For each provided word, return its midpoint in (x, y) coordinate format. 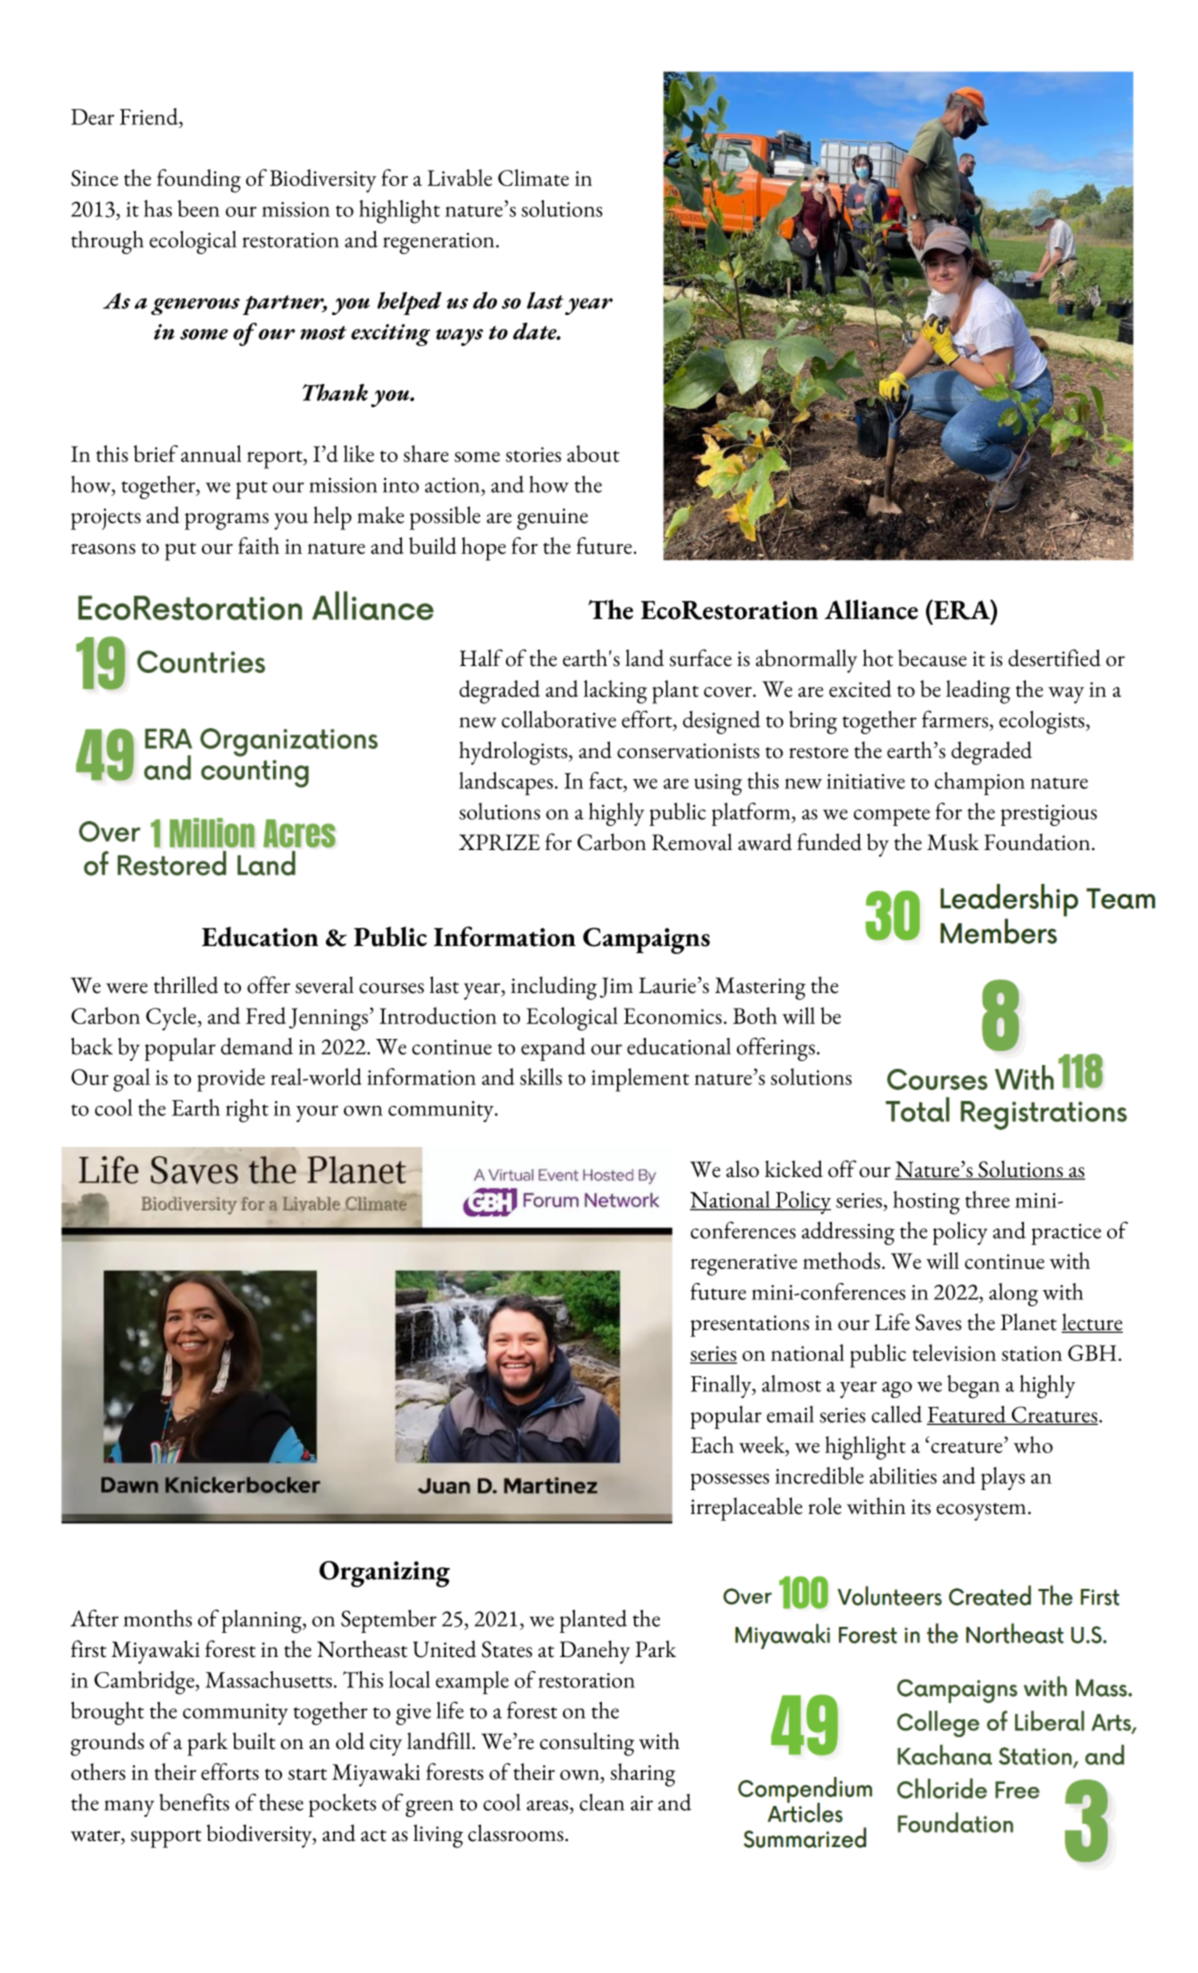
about (593, 453)
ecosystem (982, 1512)
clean (602, 1802)
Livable (459, 177)
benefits (194, 1802)
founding (199, 181)
